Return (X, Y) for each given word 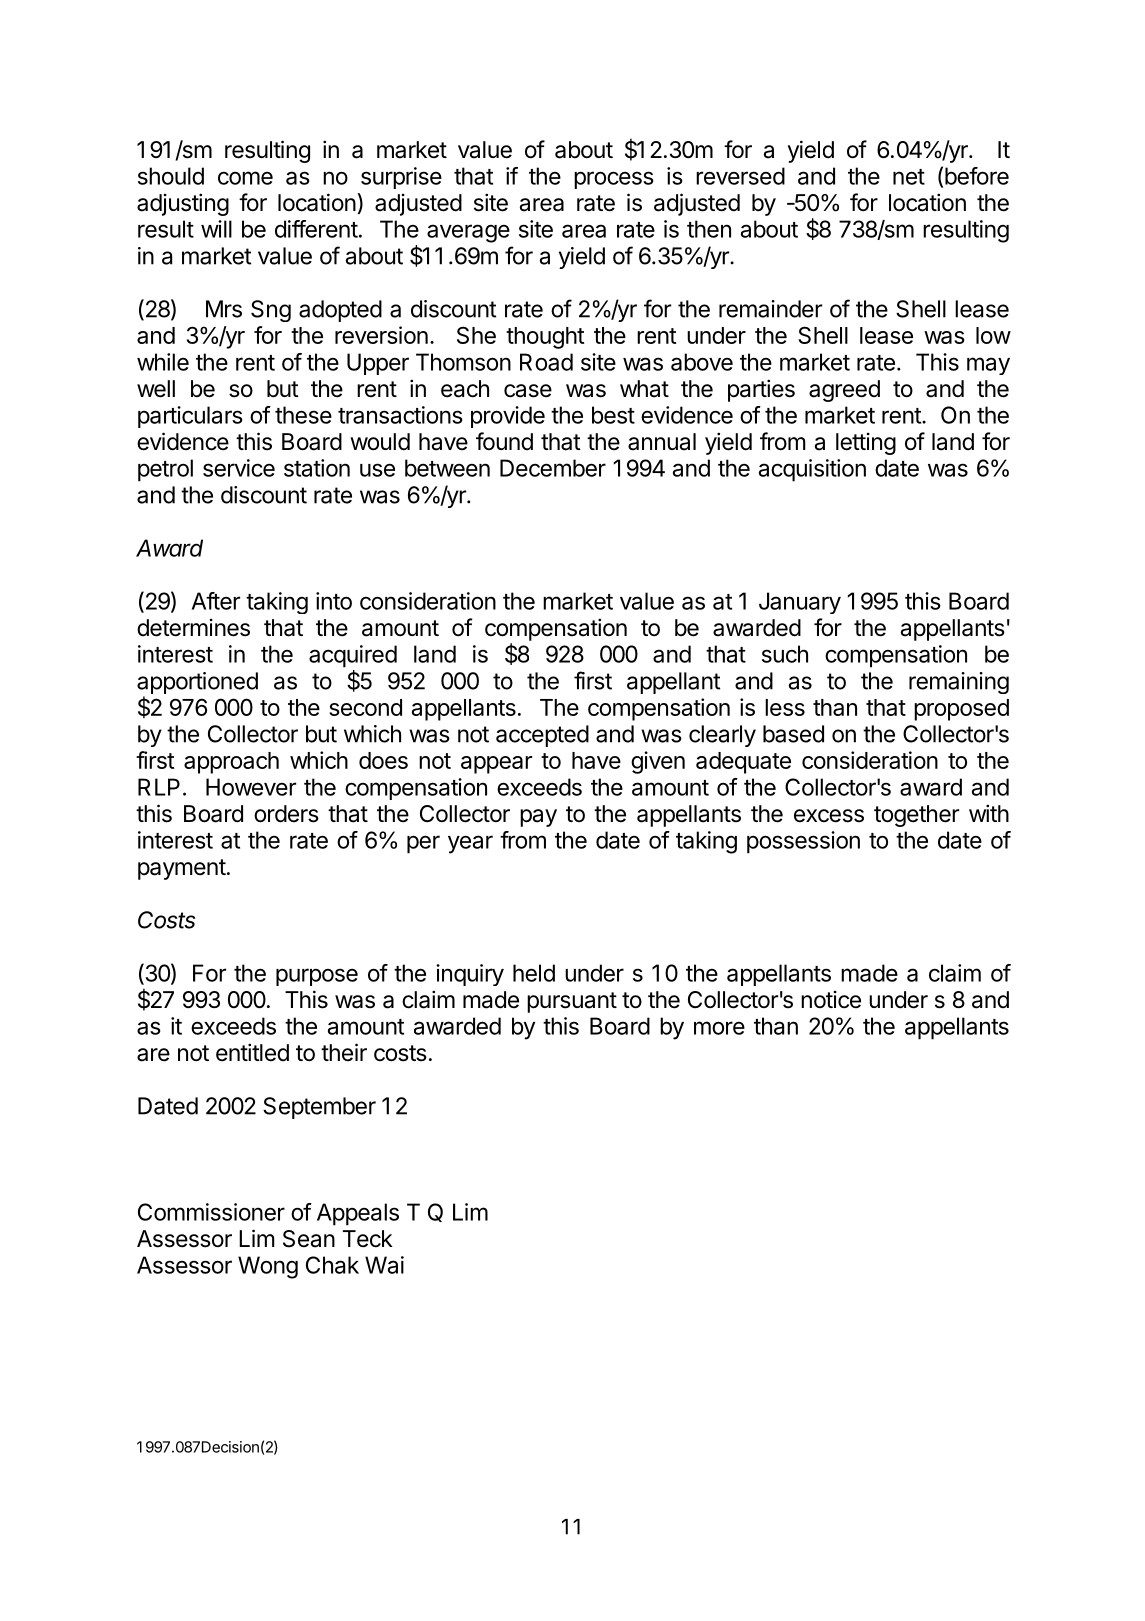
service (239, 468)
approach (231, 763)
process (614, 180)
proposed (961, 710)
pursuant (572, 1002)
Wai (384, 1265)
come (245, 178)
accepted (542, 736)
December (553, 468)
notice (831, 1000)
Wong (268, 1267)
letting (866, 444)
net (909, 177)
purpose (317, 977)
